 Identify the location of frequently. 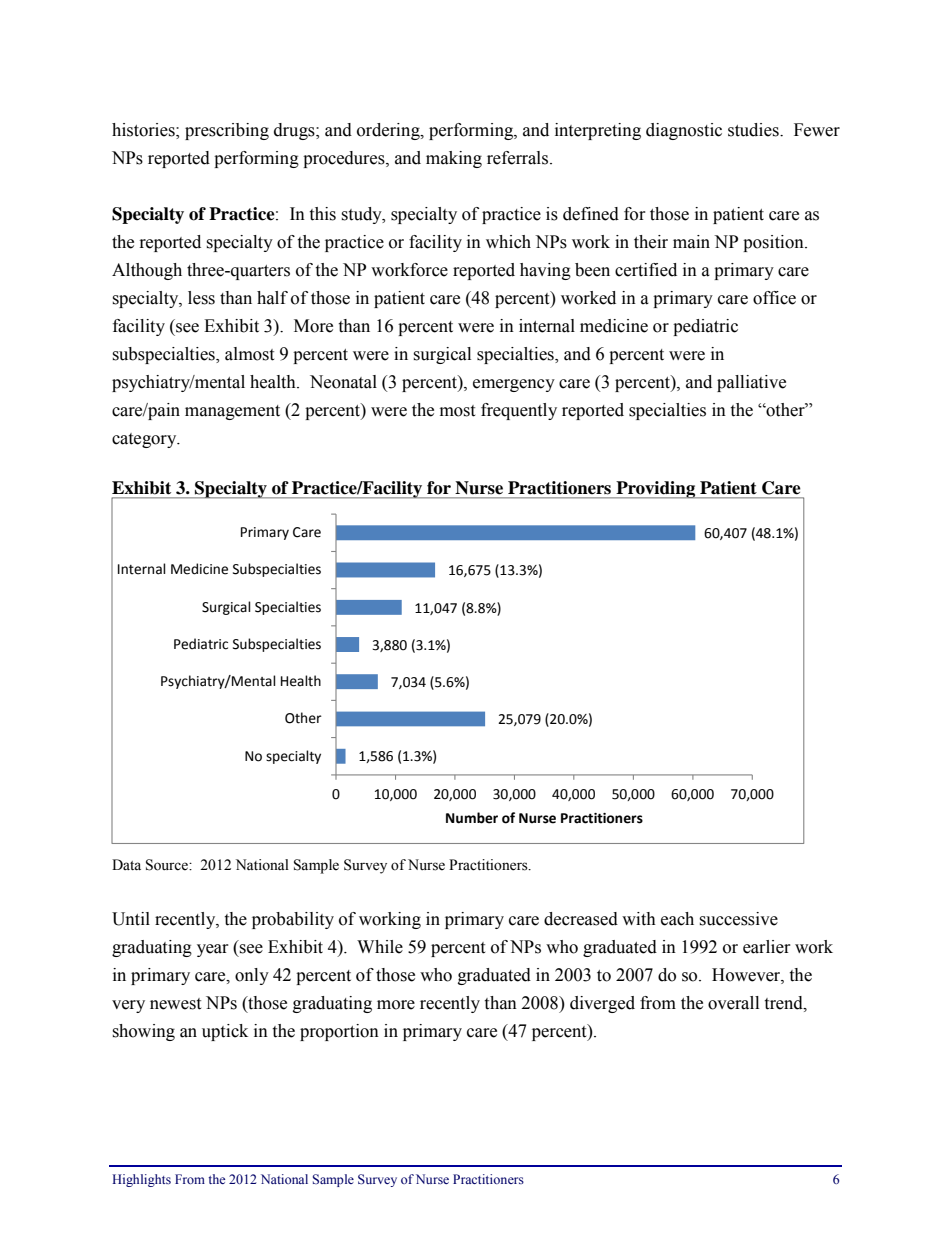
(519, 411).
